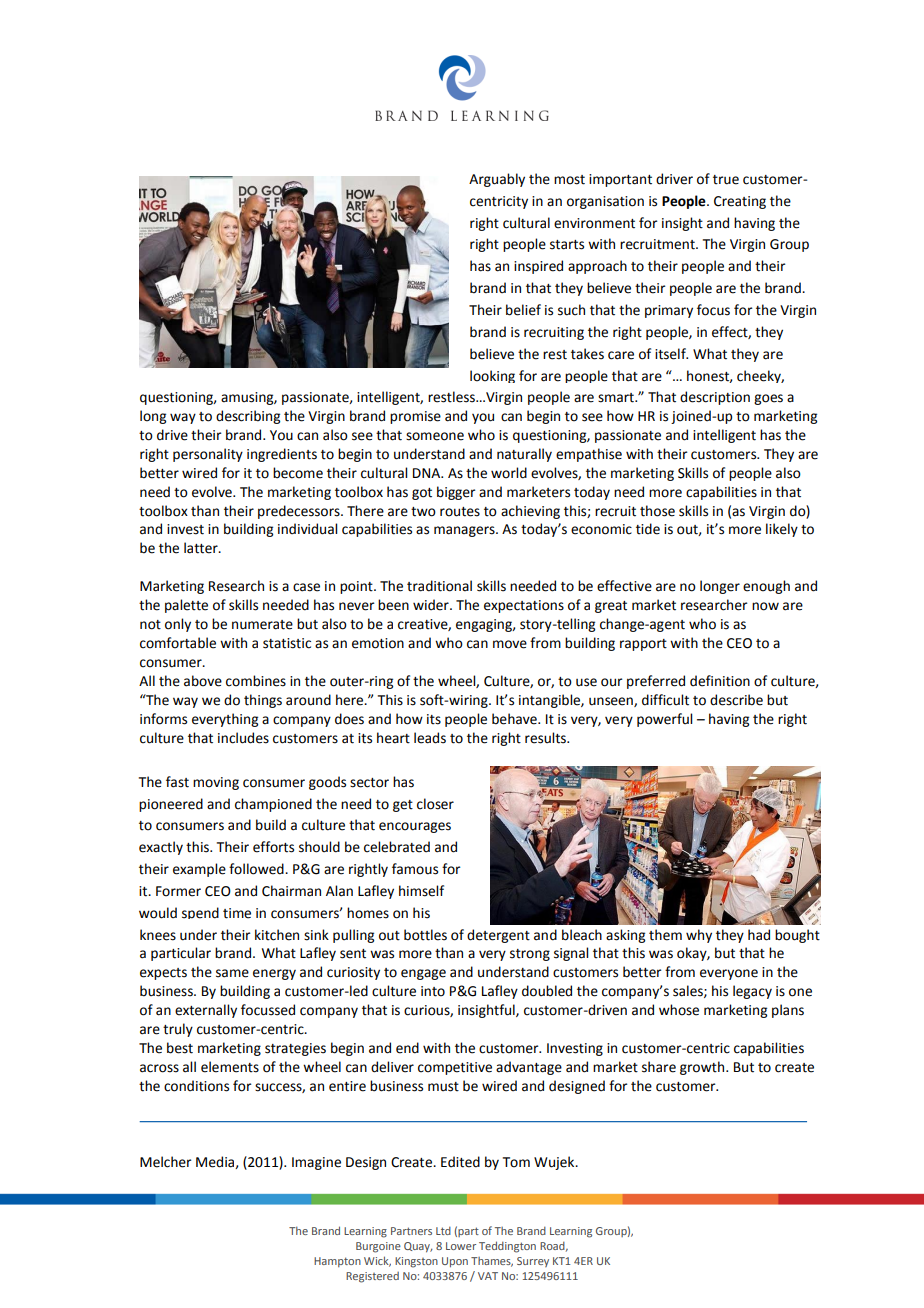  What do you see at coordinates (497, 180) in the page?
I see `Arguably` at bounding box center [497, 180].
